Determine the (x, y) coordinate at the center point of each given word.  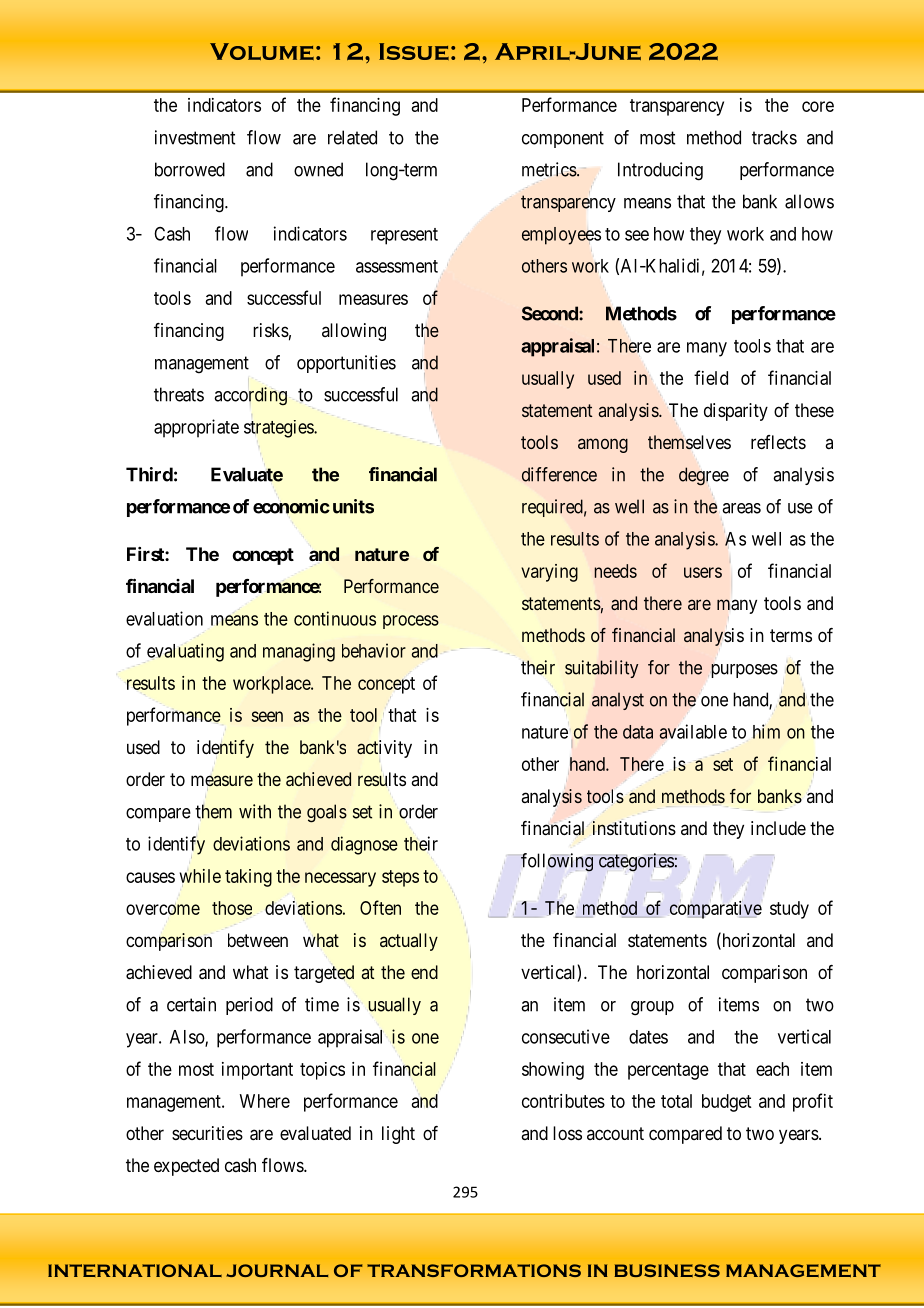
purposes (743, 671)
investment (195, 137)
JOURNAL (277, 1270)
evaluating (185, 652)
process (411, 622)
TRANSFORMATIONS (474, 1270)
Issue (414, 51)
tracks (774, 137)
